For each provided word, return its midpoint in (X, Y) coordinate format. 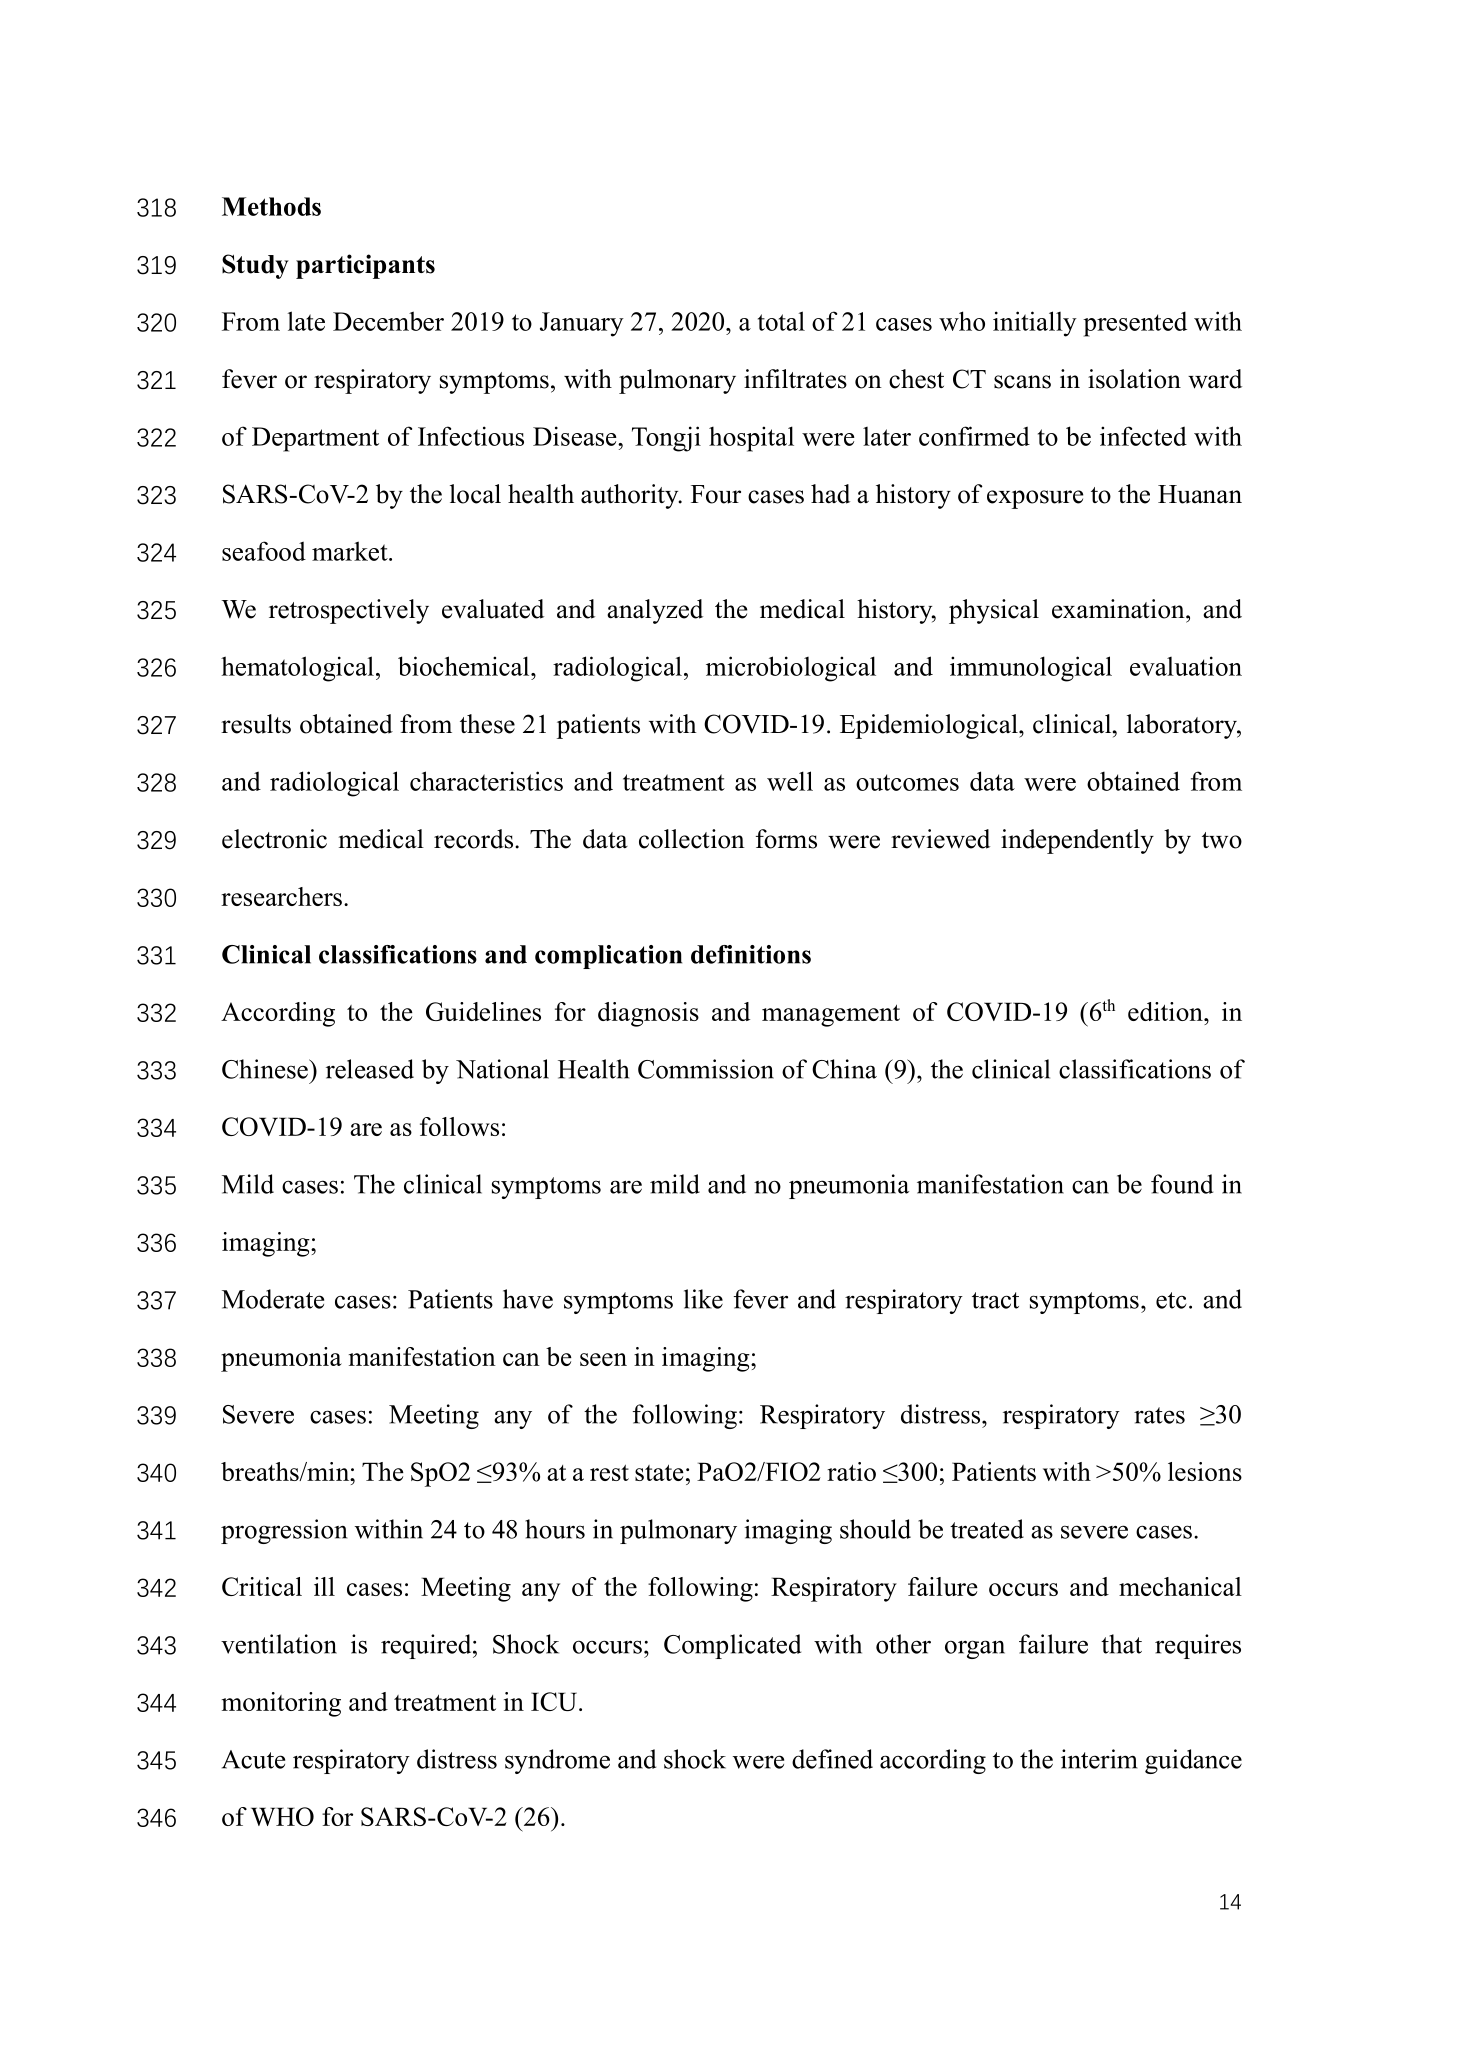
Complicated (732, 1646)
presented (1135, 324)
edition (1166, 1011)
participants (365, 266)
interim (1099, 1759)
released (370, 1069)
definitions (751, 954)
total (781, 321)
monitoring (281, 1704)
